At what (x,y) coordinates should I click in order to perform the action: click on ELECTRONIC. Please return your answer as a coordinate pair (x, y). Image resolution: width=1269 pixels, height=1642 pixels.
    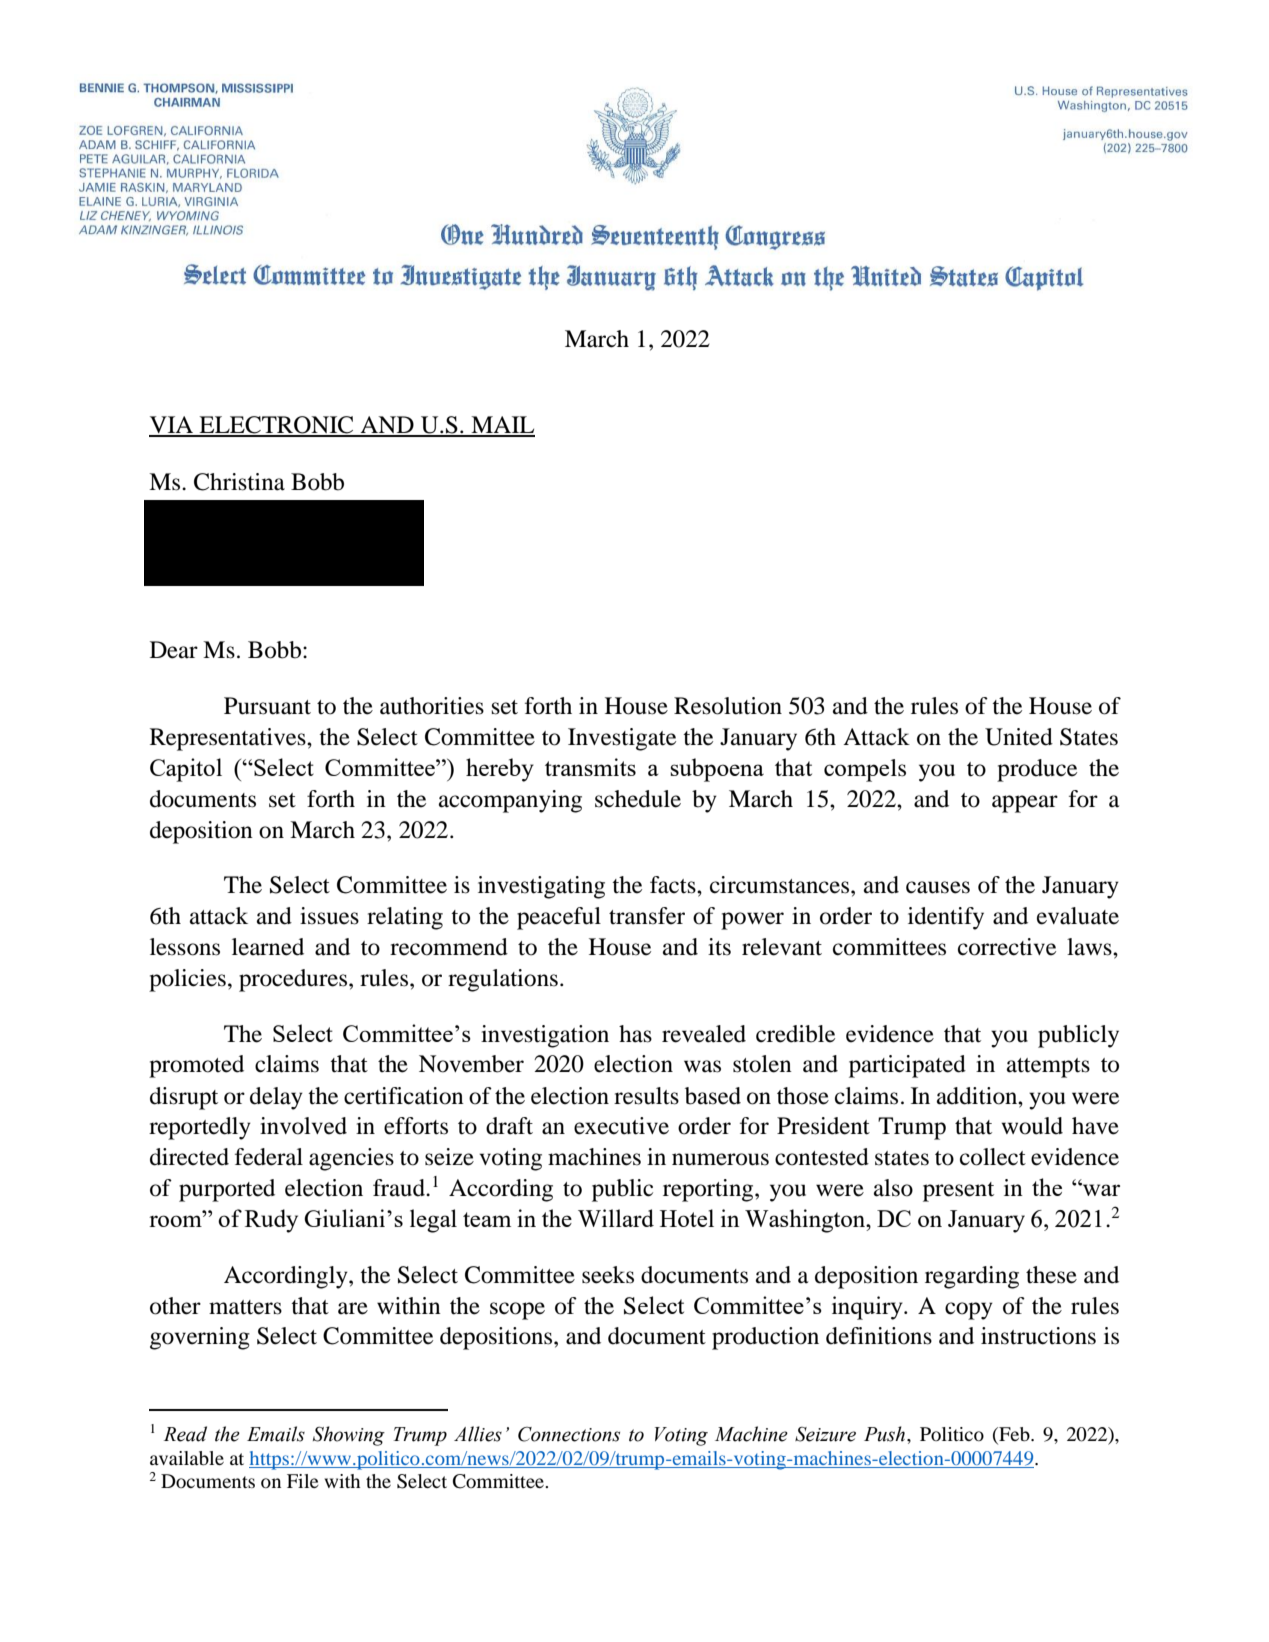
    Looking at the image, I should click on (276, 426).
